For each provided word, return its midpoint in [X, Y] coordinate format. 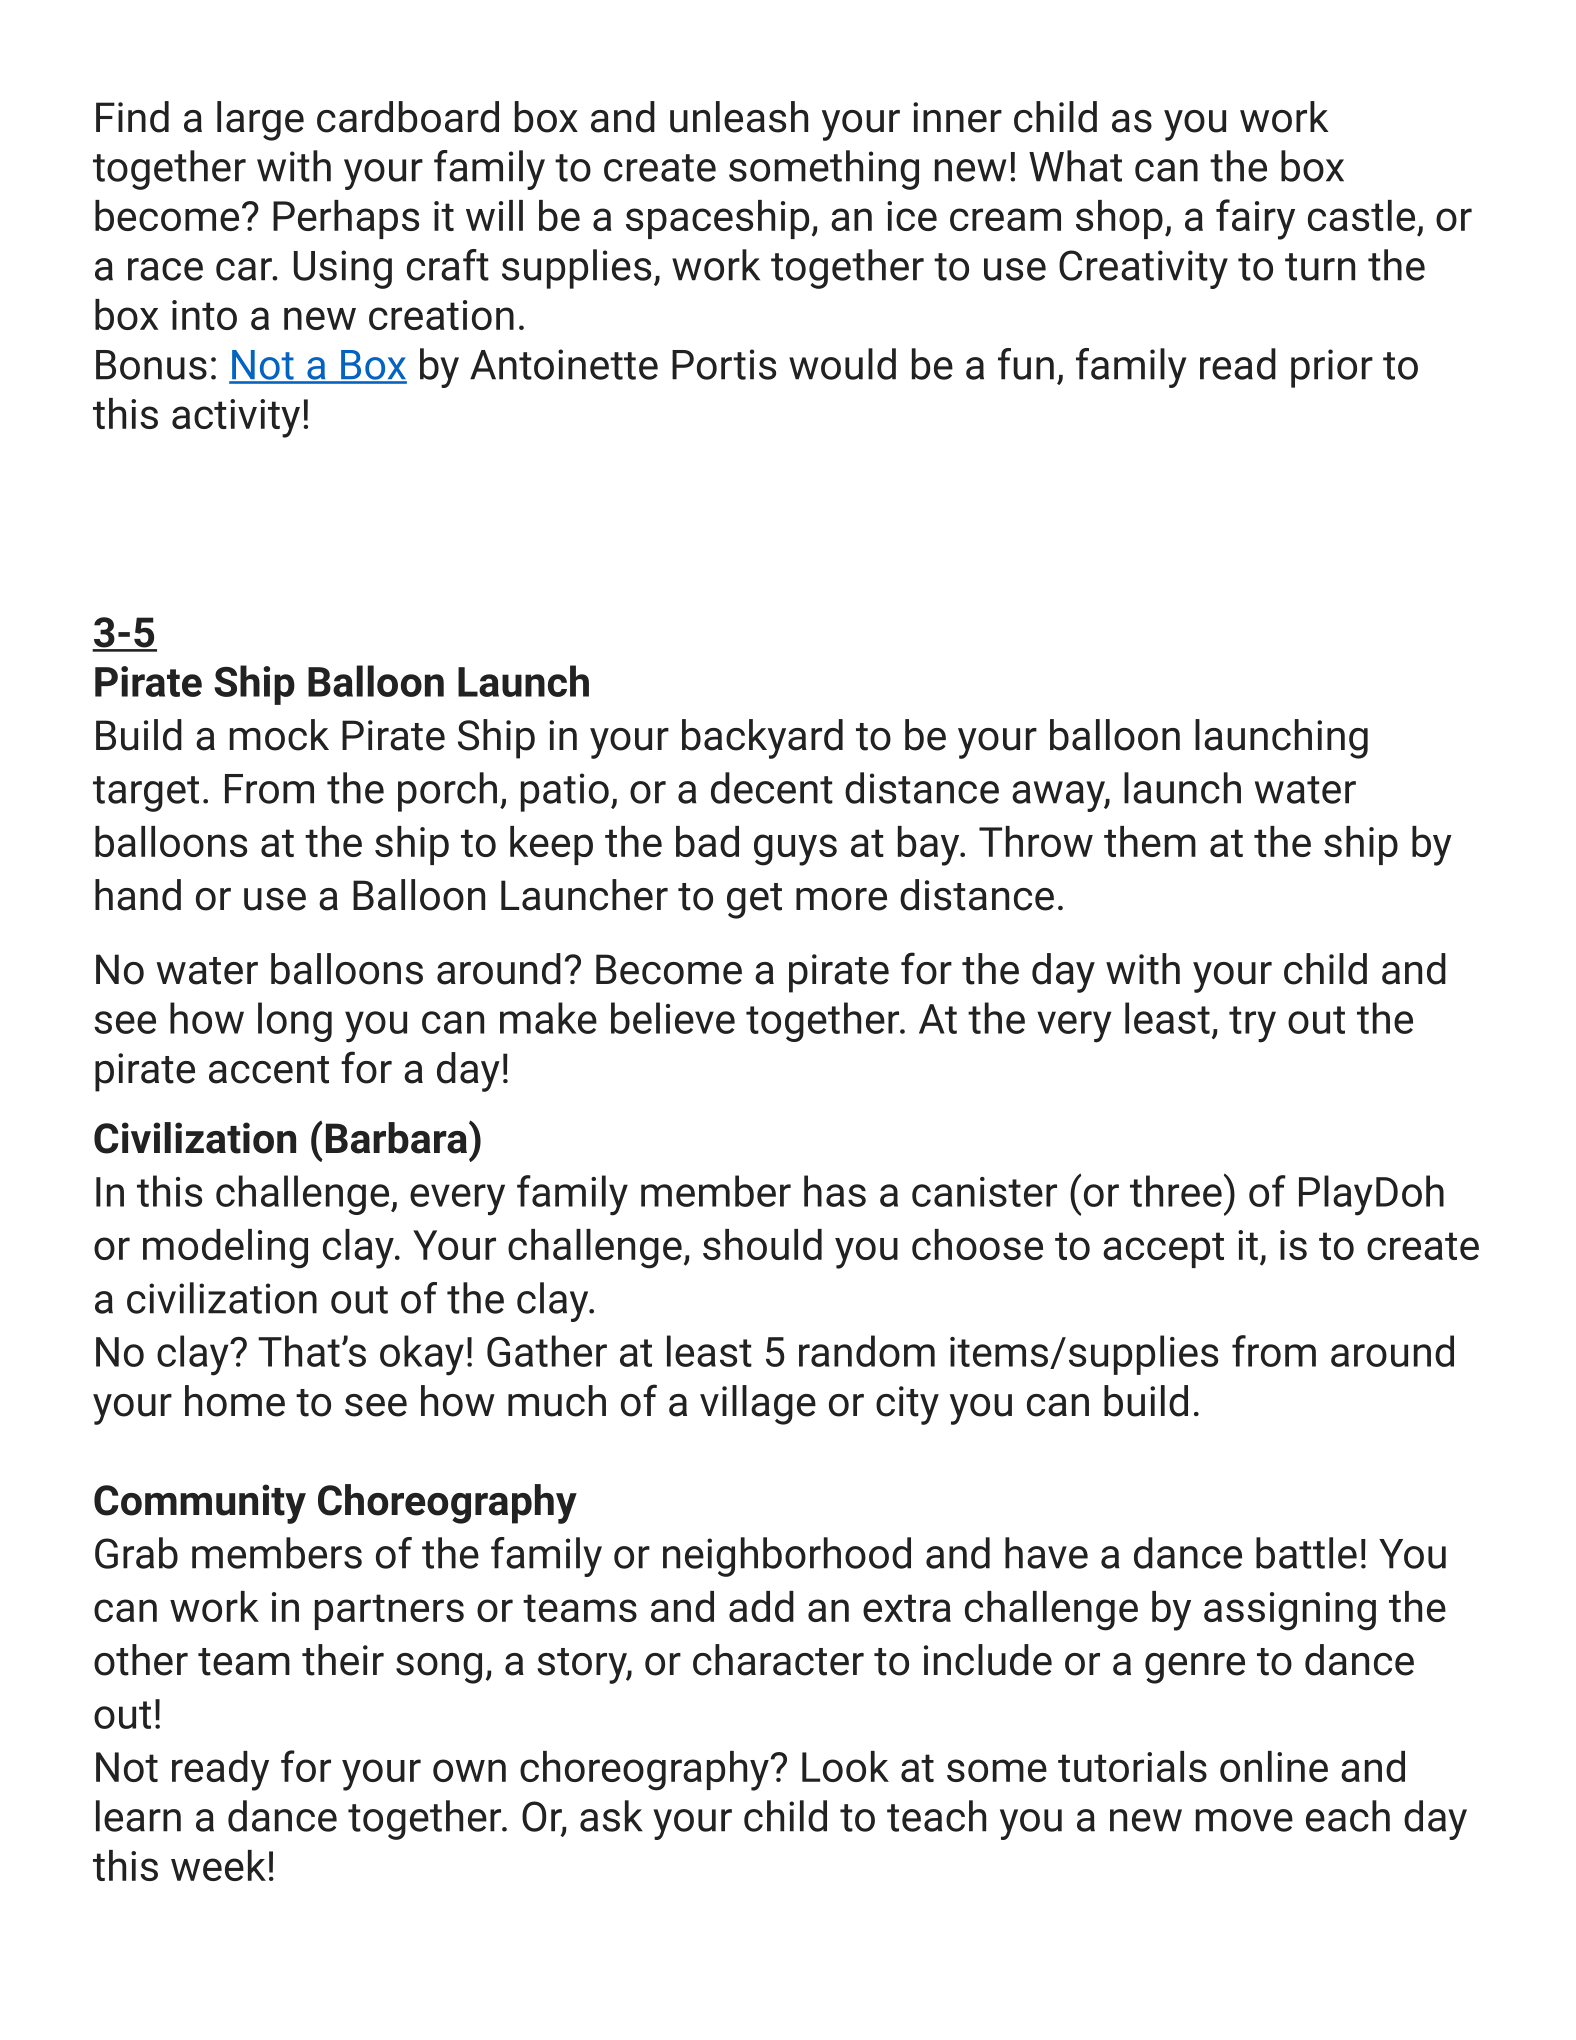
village [758, 1405]
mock [279, 735]
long [295, 1022]
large [260, 121]
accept [1163, 1250]
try [1252, 1024]
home [235, 1401]
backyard [762, 739]
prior [1332, 368]
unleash [739, 117]
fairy [1255, 219]
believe [673, 1018]
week [218, 1865]
